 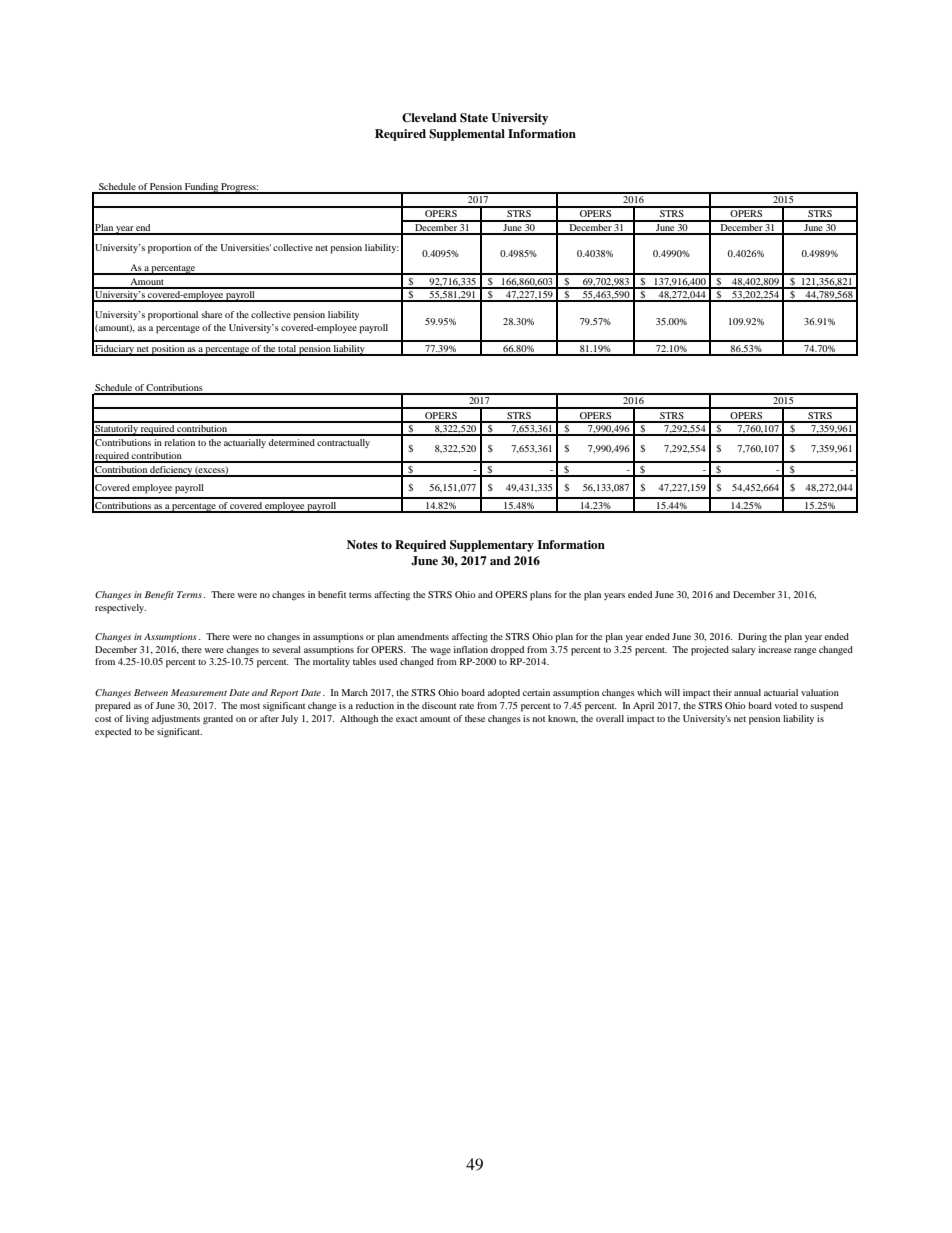 What do you see at coordinates (201, 188) in the page?
I see `Funding` at bounding box center [201, 188].
